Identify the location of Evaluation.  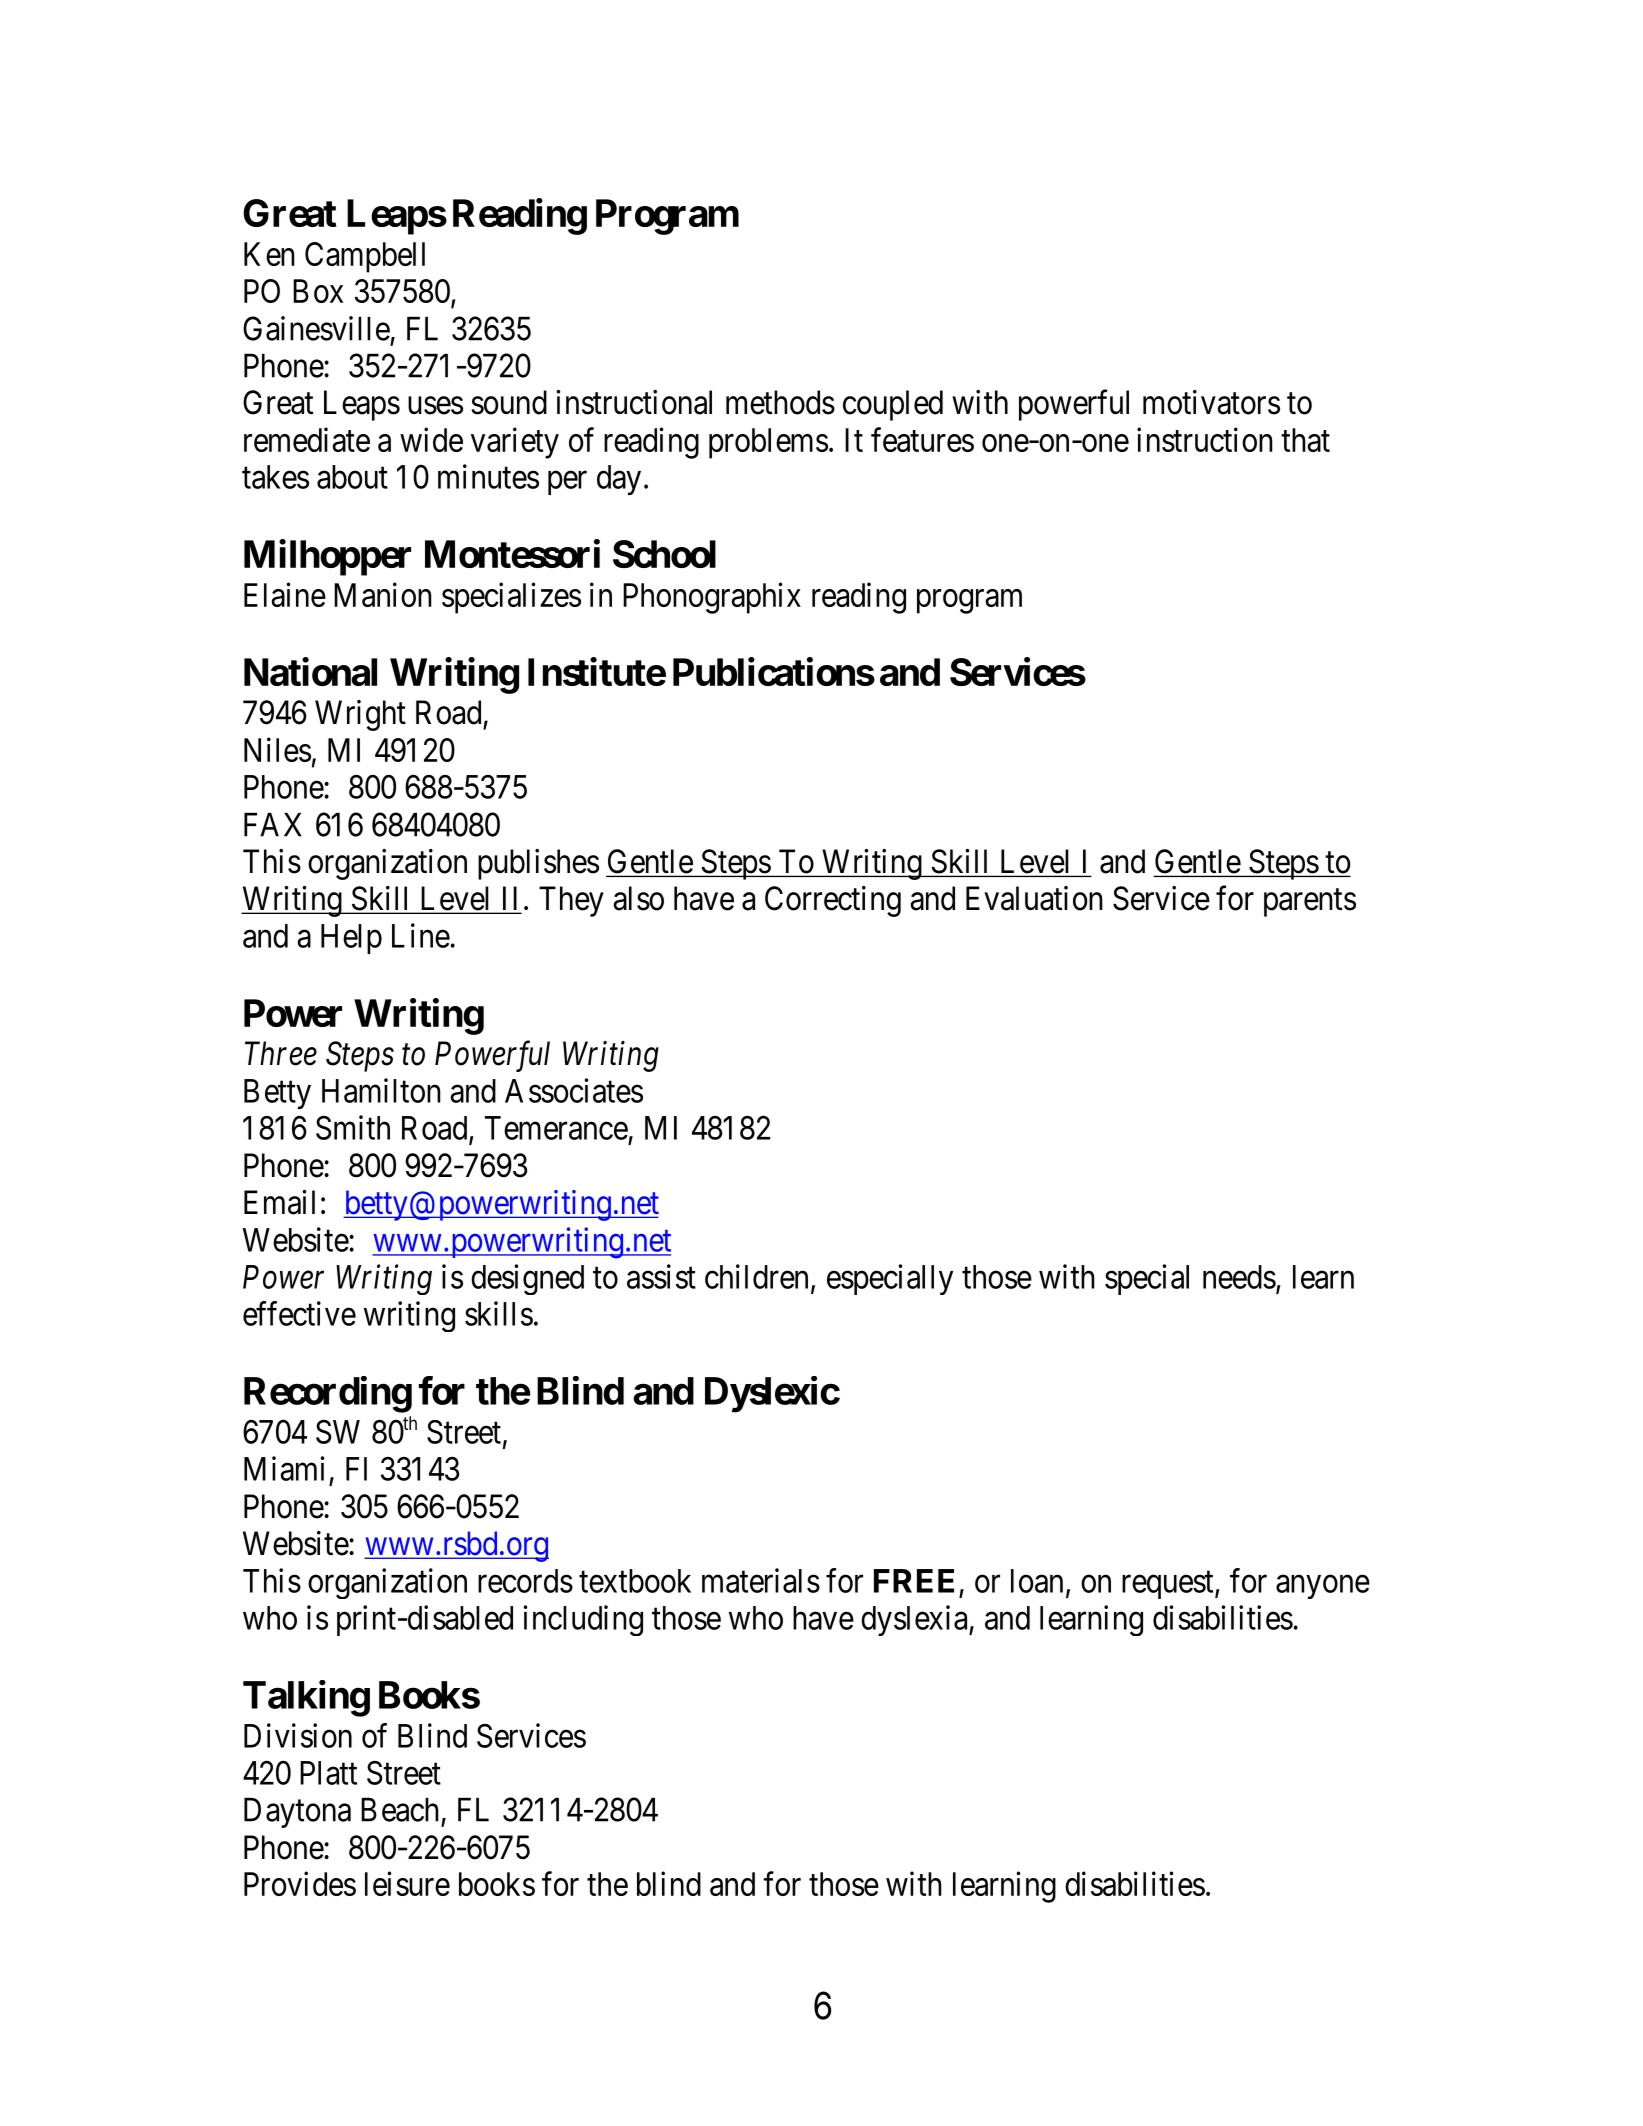
(1034, 898).
